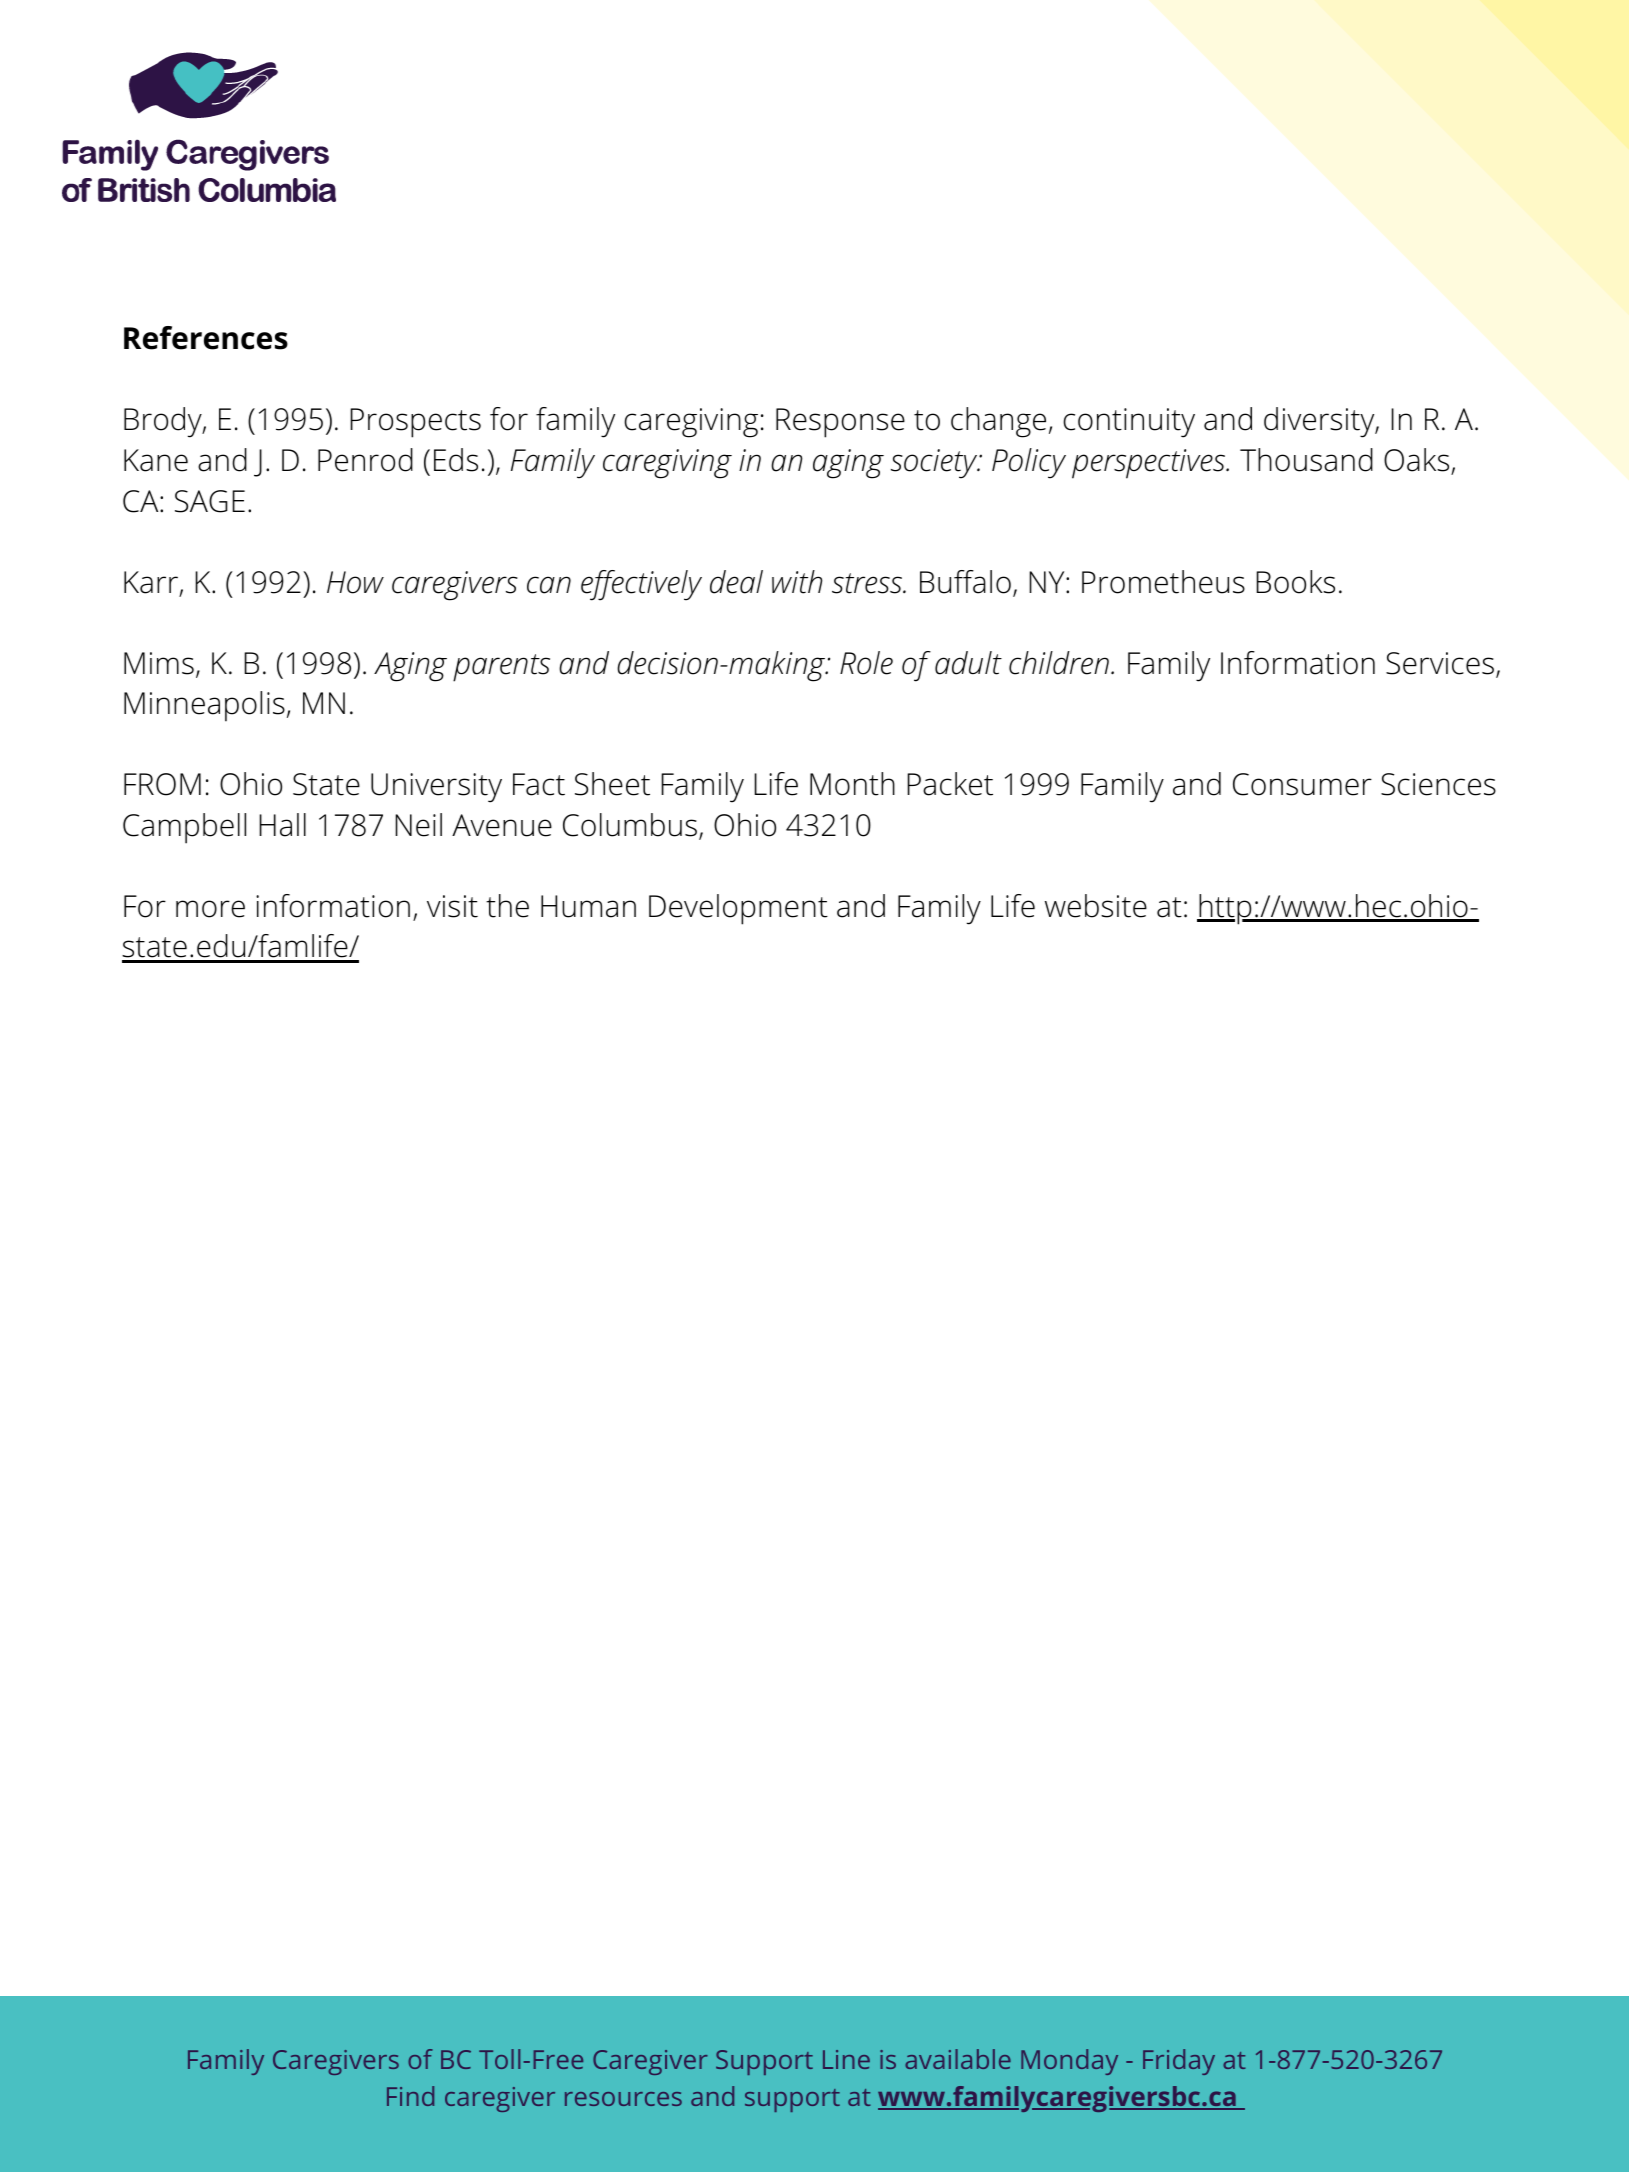 The image size is (1629, 2172). I want to click on more, so click(210, 909).
